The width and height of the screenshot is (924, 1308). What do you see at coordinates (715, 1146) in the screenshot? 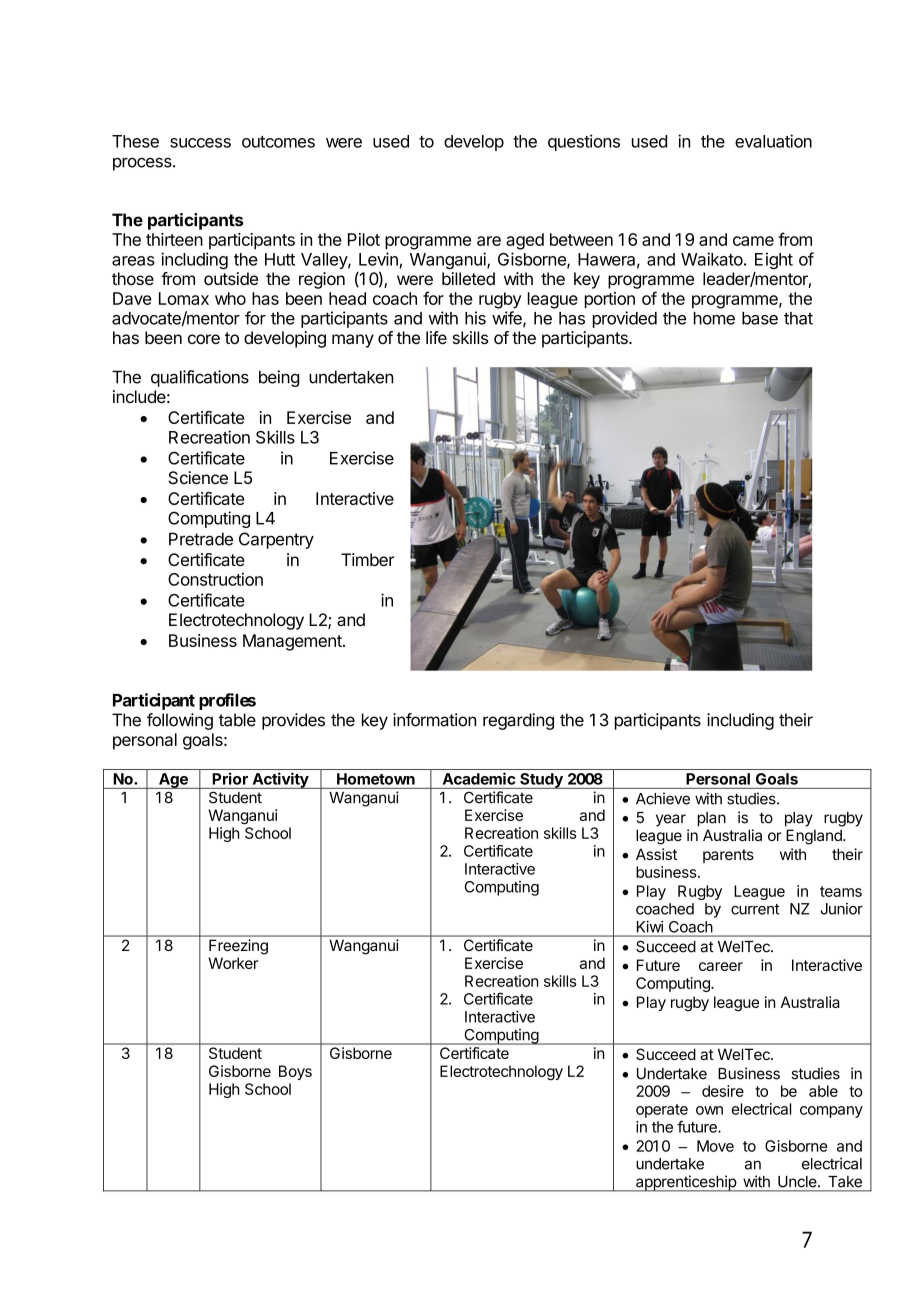
I see `Move` at bounding box center [715, 1146].
